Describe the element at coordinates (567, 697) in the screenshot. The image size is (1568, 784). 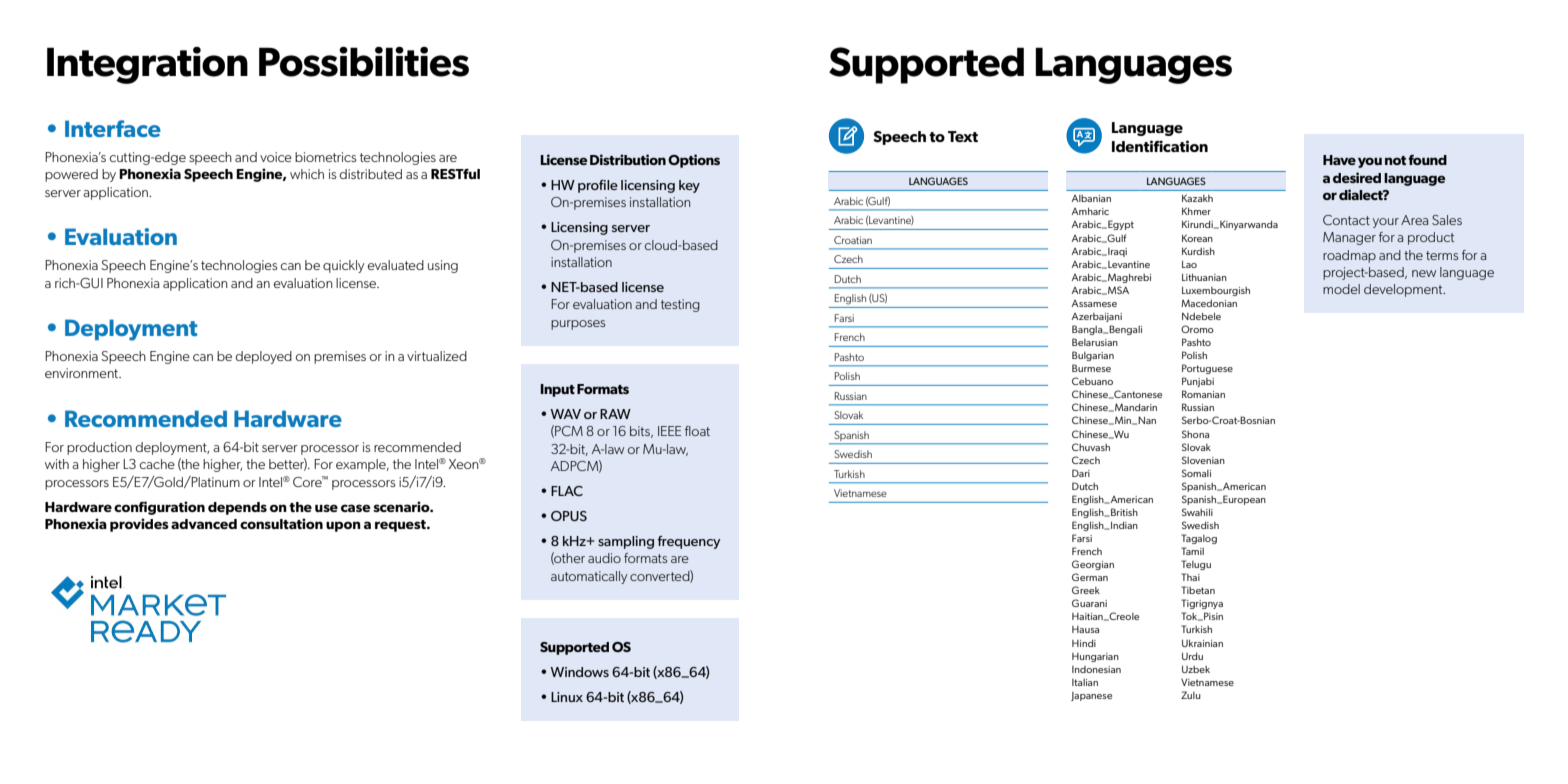
I see `Linux` at that location.
